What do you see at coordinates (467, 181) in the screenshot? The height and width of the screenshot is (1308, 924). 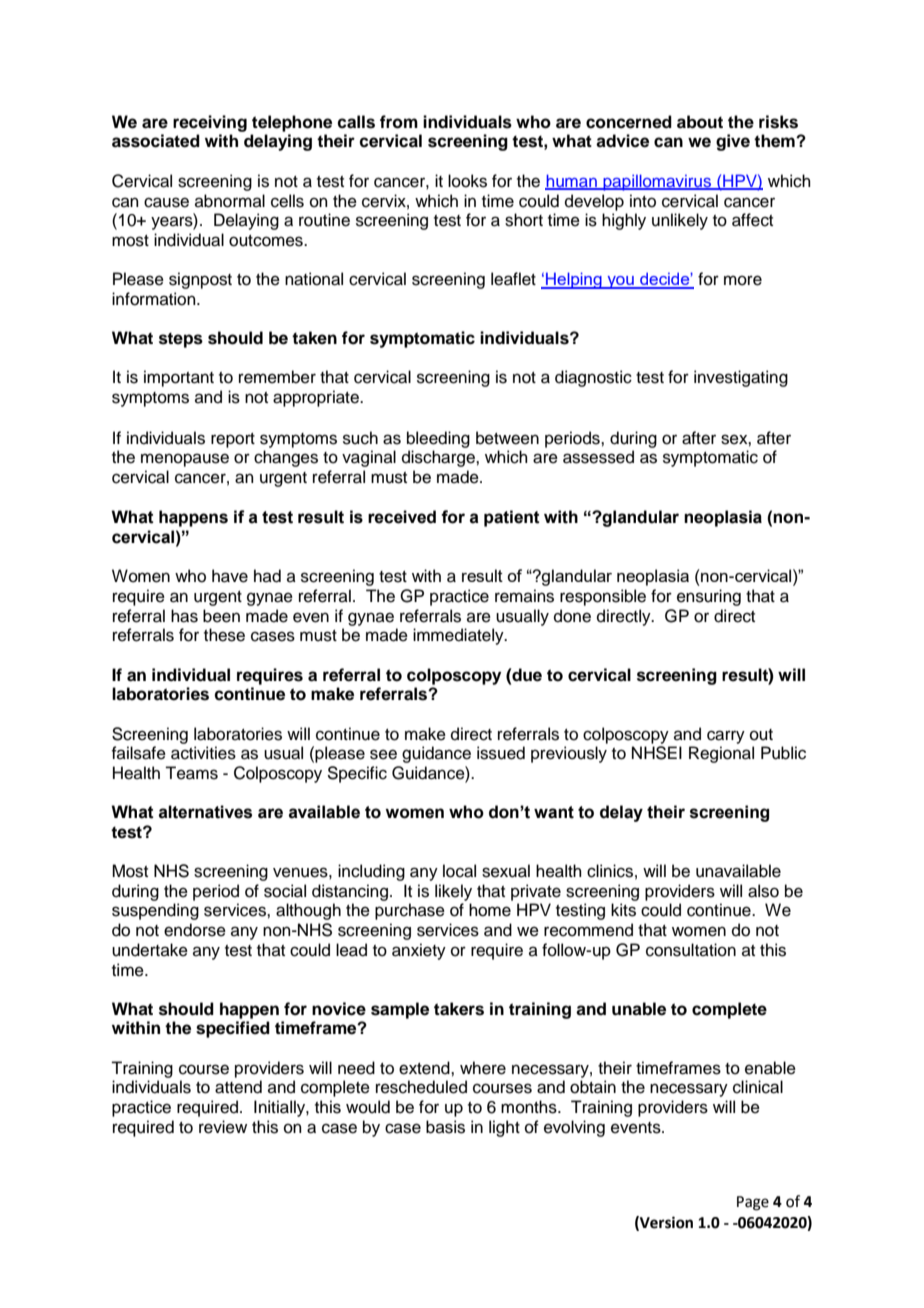 I see `looks` at bounding box center [467, 181].
